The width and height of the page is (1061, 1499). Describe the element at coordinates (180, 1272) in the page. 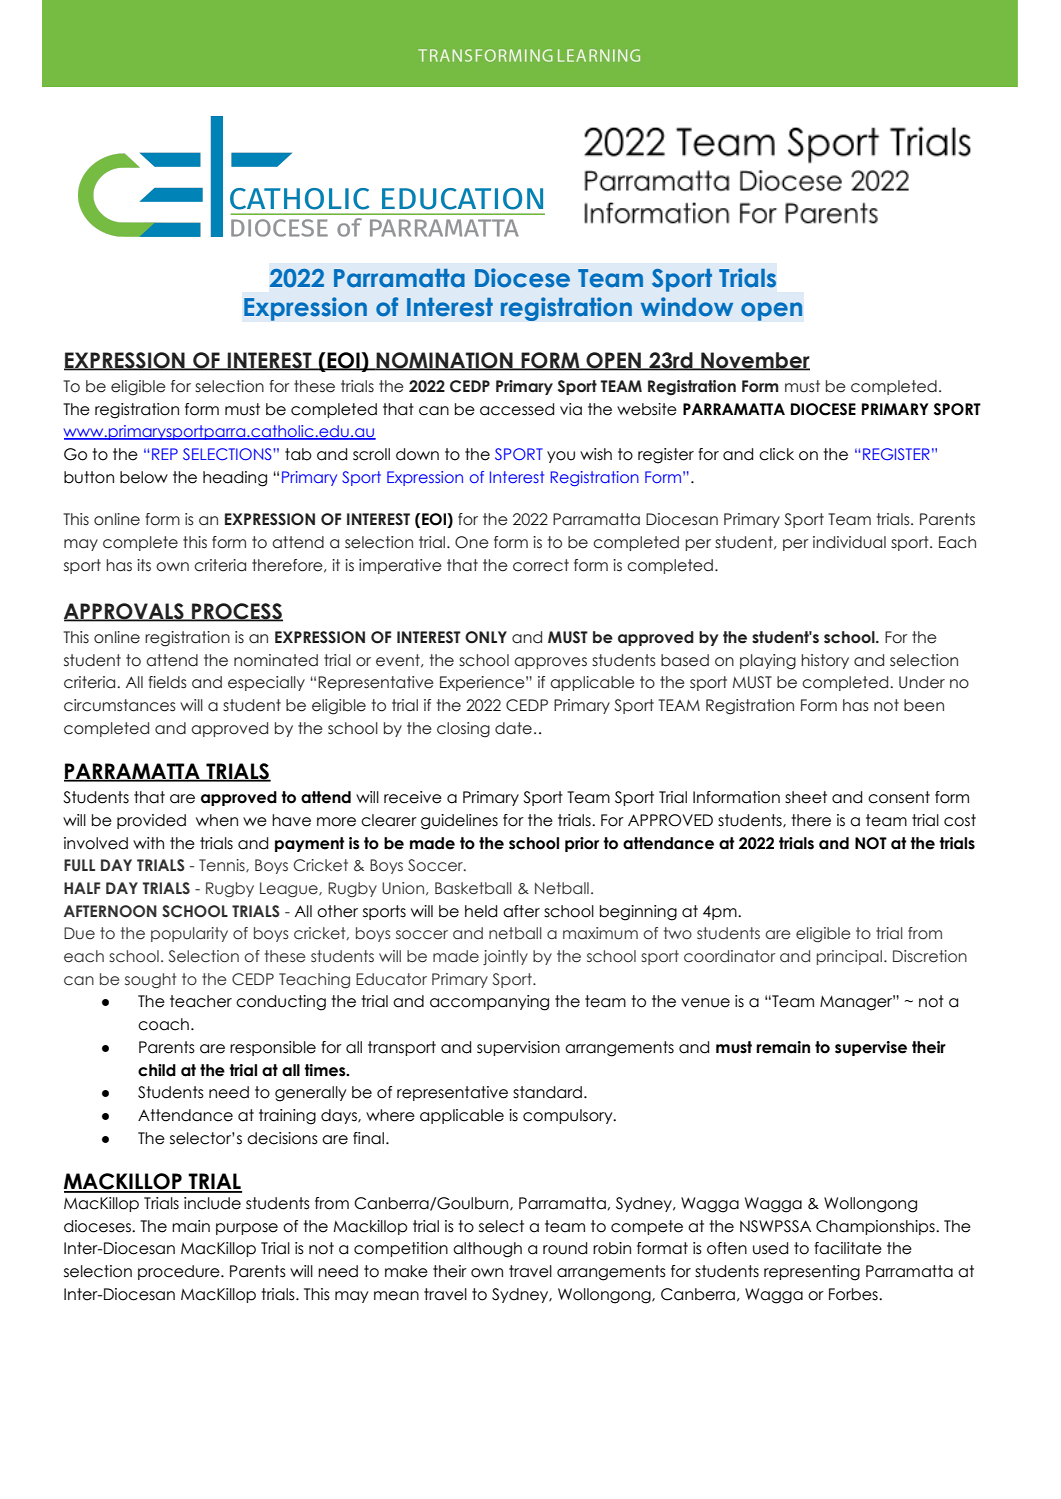

I see `procedure` at that location.
